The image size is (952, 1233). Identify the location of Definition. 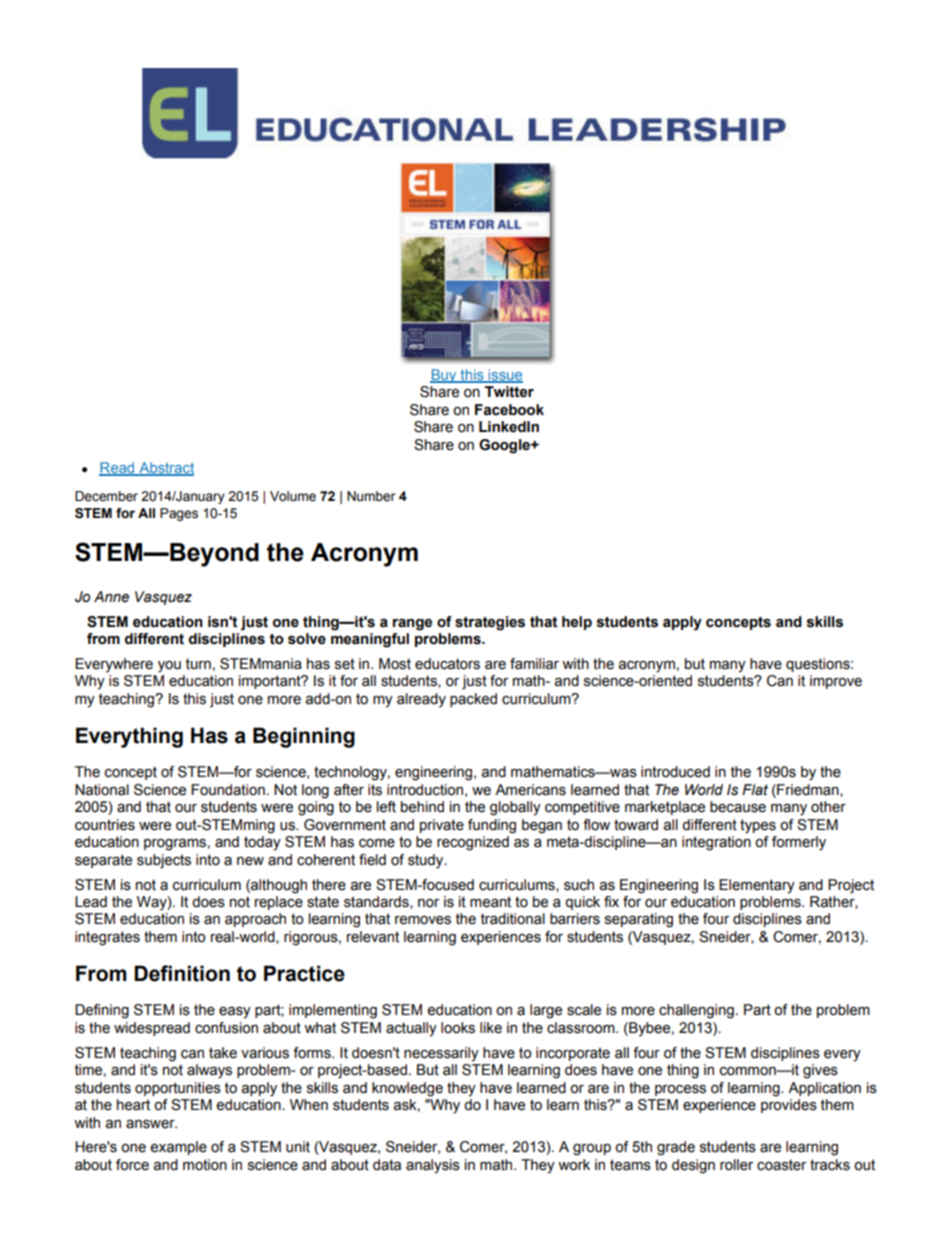
(182, 973).
